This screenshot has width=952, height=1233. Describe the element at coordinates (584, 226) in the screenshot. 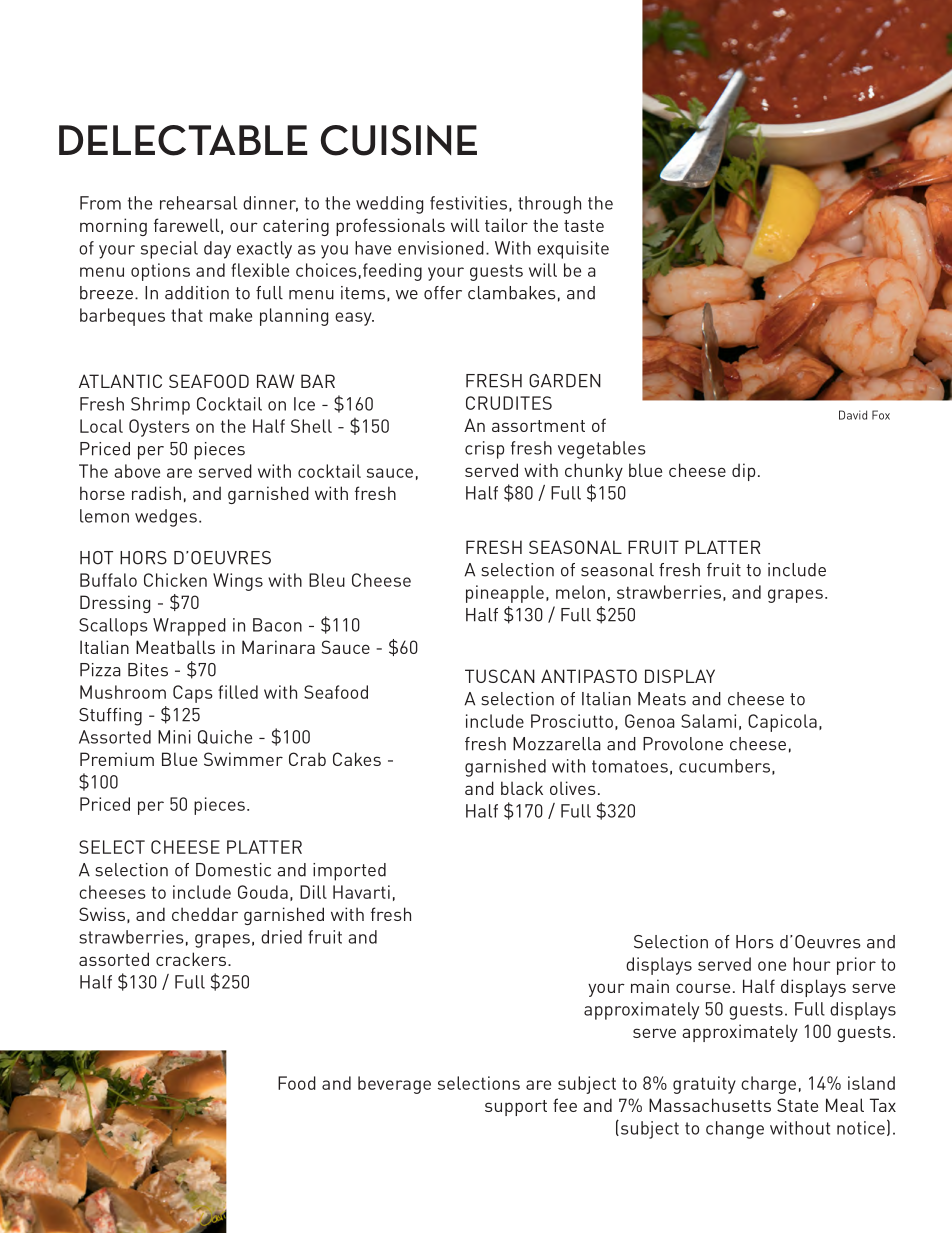

I see `taste` at that location.
